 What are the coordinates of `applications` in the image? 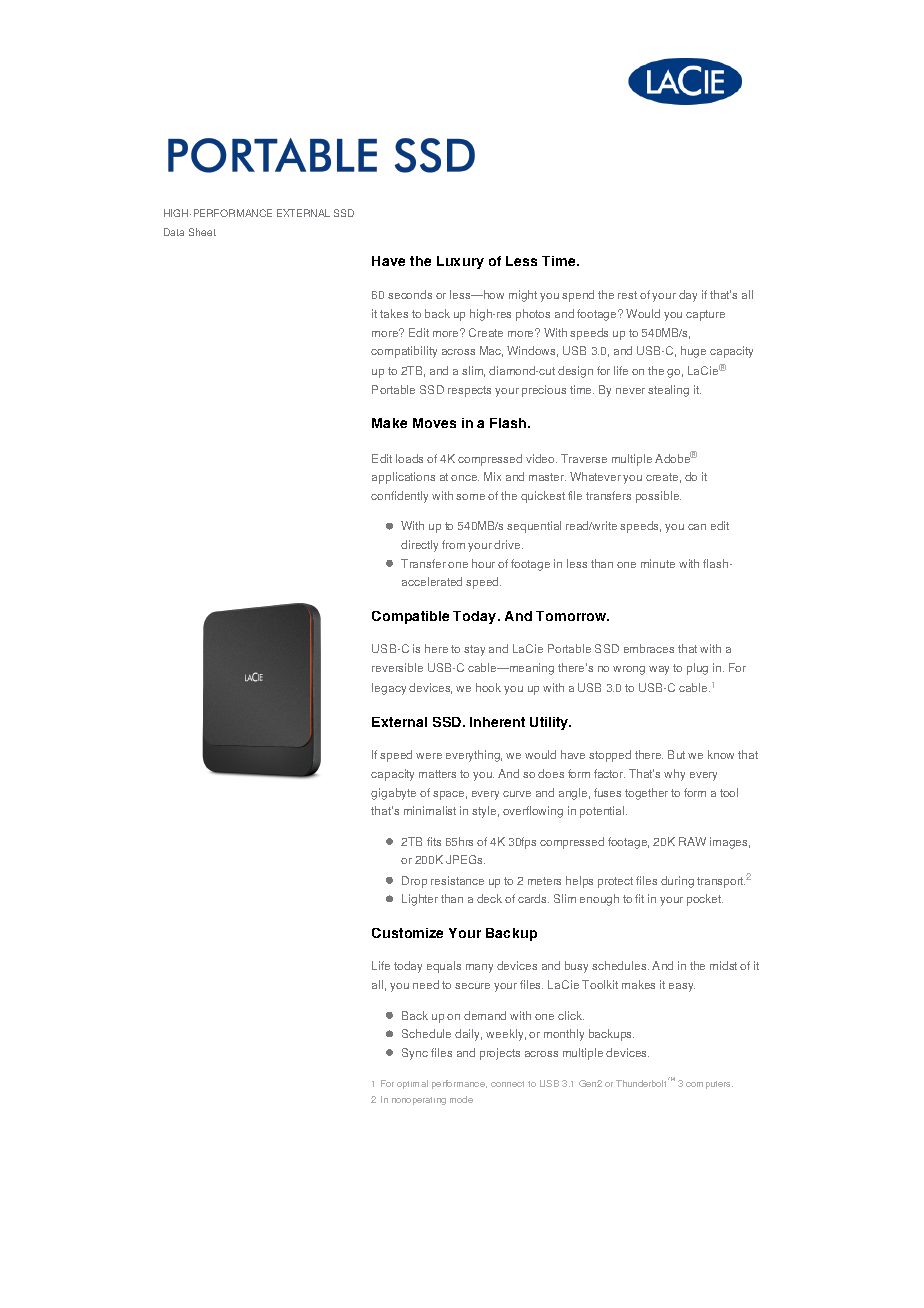 It's located at (403, 478).
